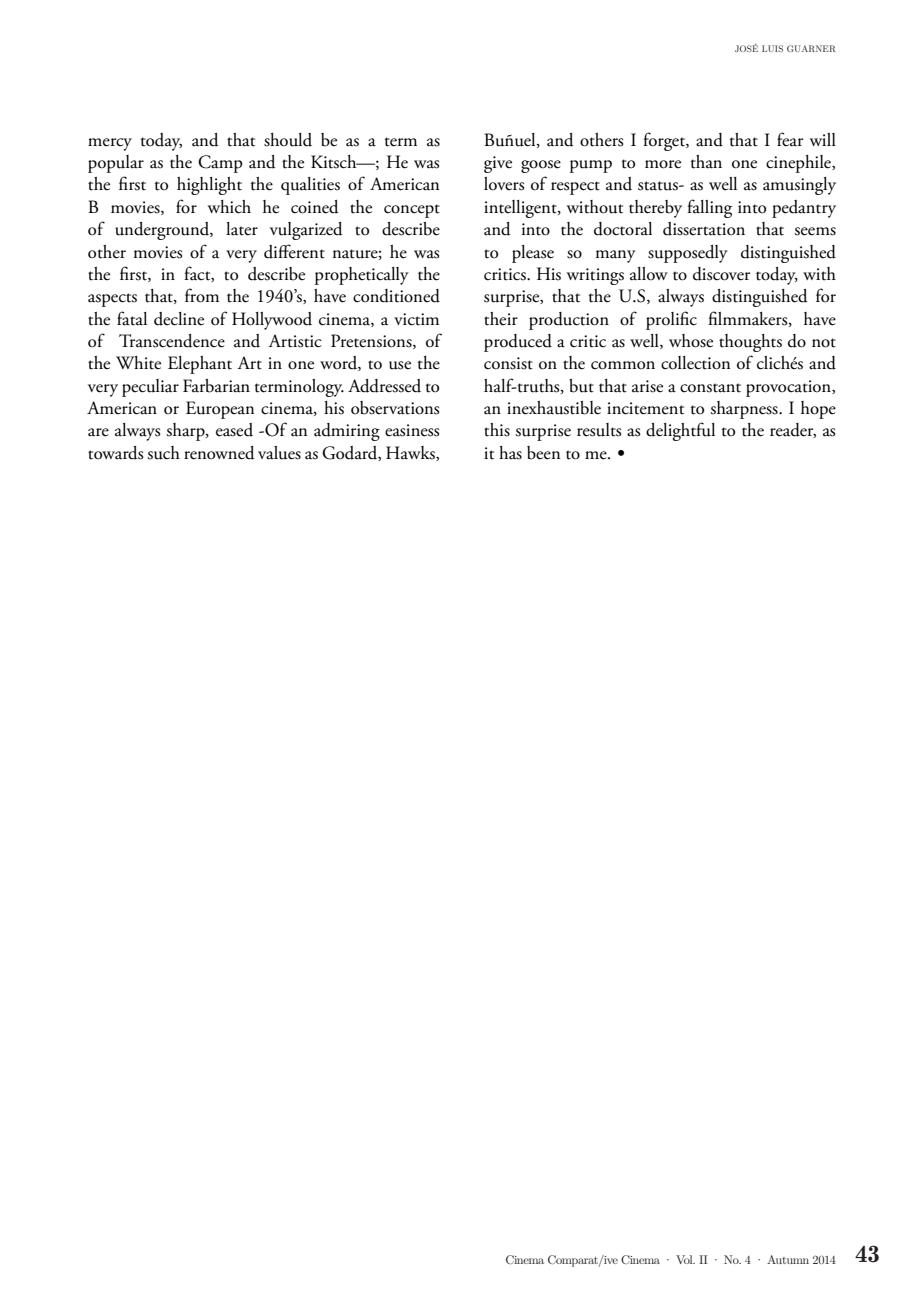 The height and width of the screenshot is (1308, 924). What do you see at coordinates (411, 453) in the screenshot?
I see `Hawks` at bounding box center [411, 453].
